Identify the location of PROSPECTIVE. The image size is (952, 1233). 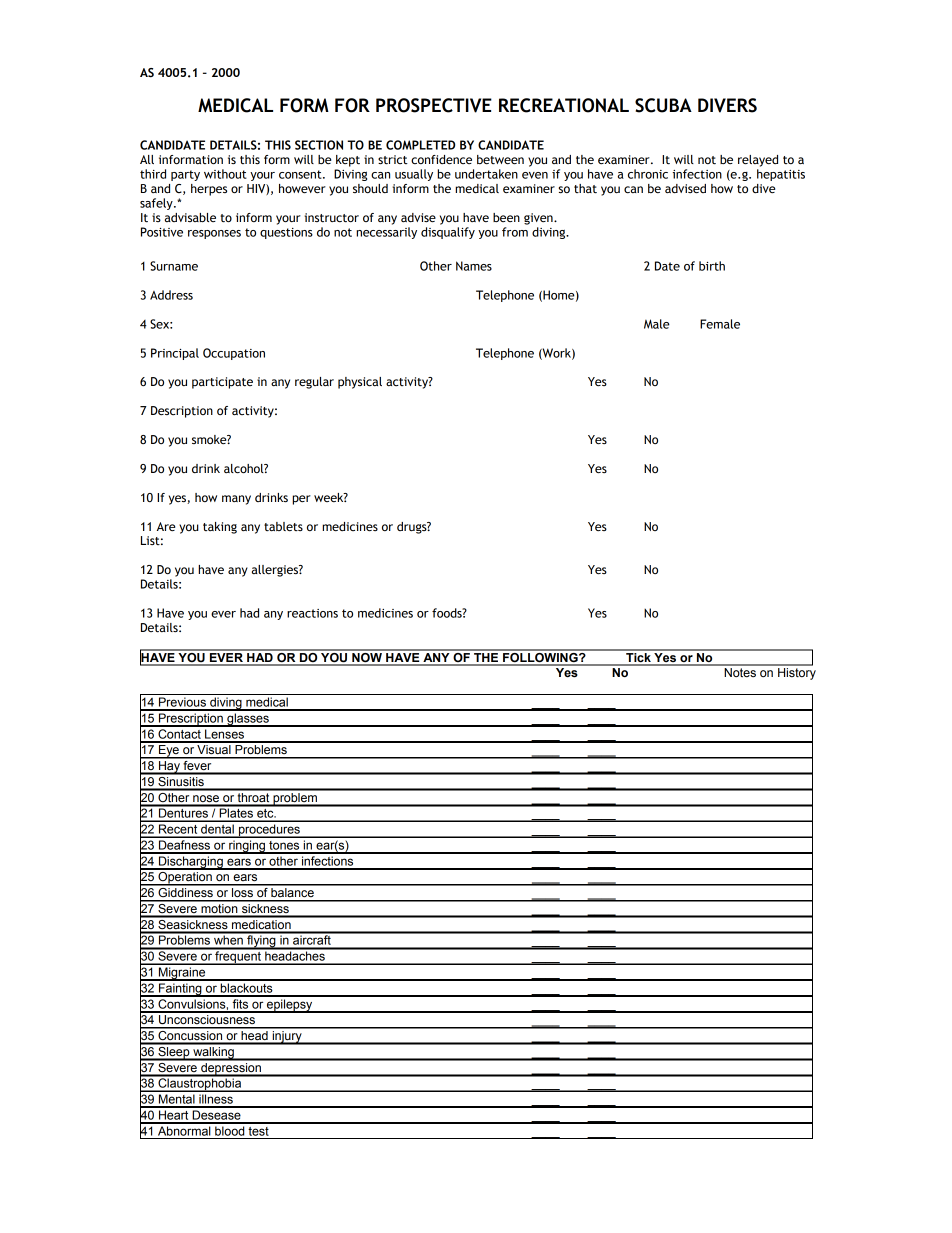
(434, 105).
